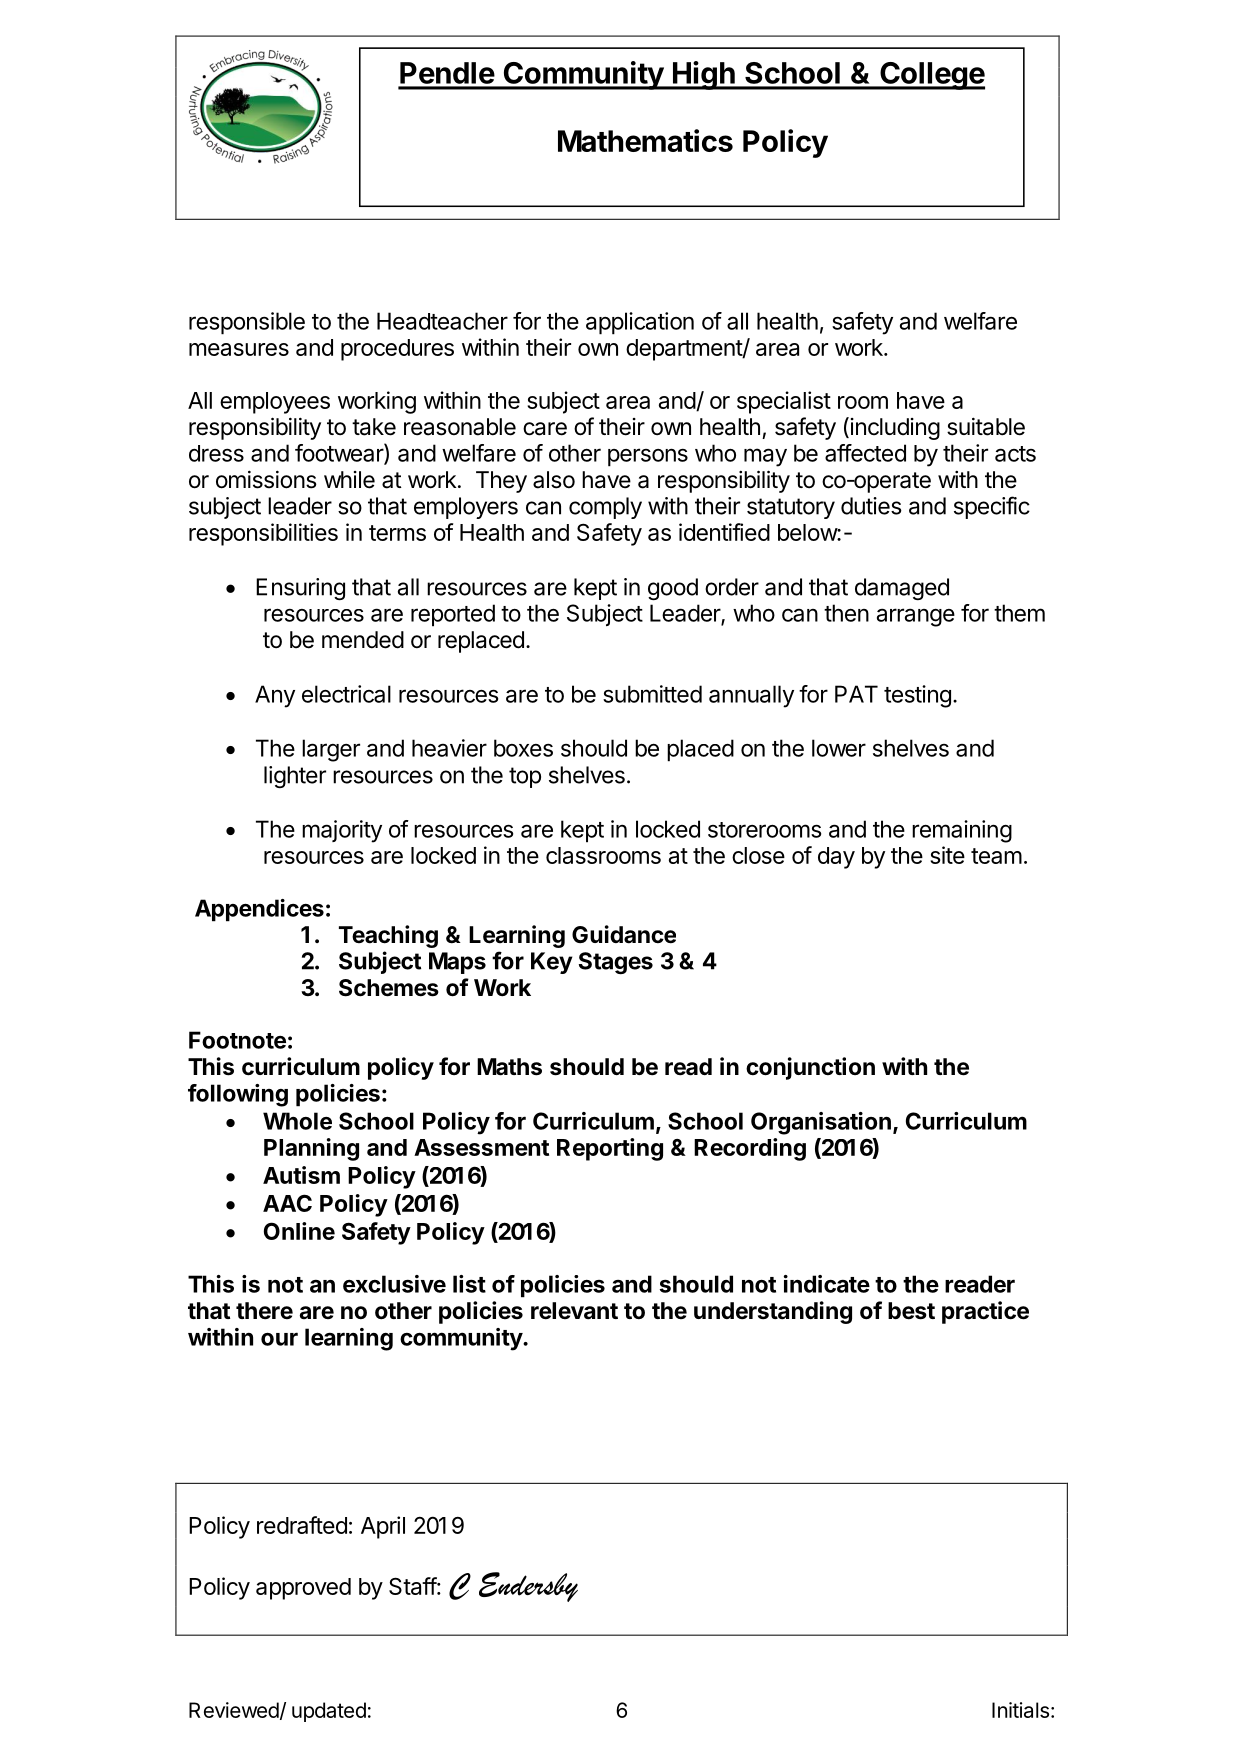 The image size is (1243, 1758). I want to click on College, so click(931, 76).
